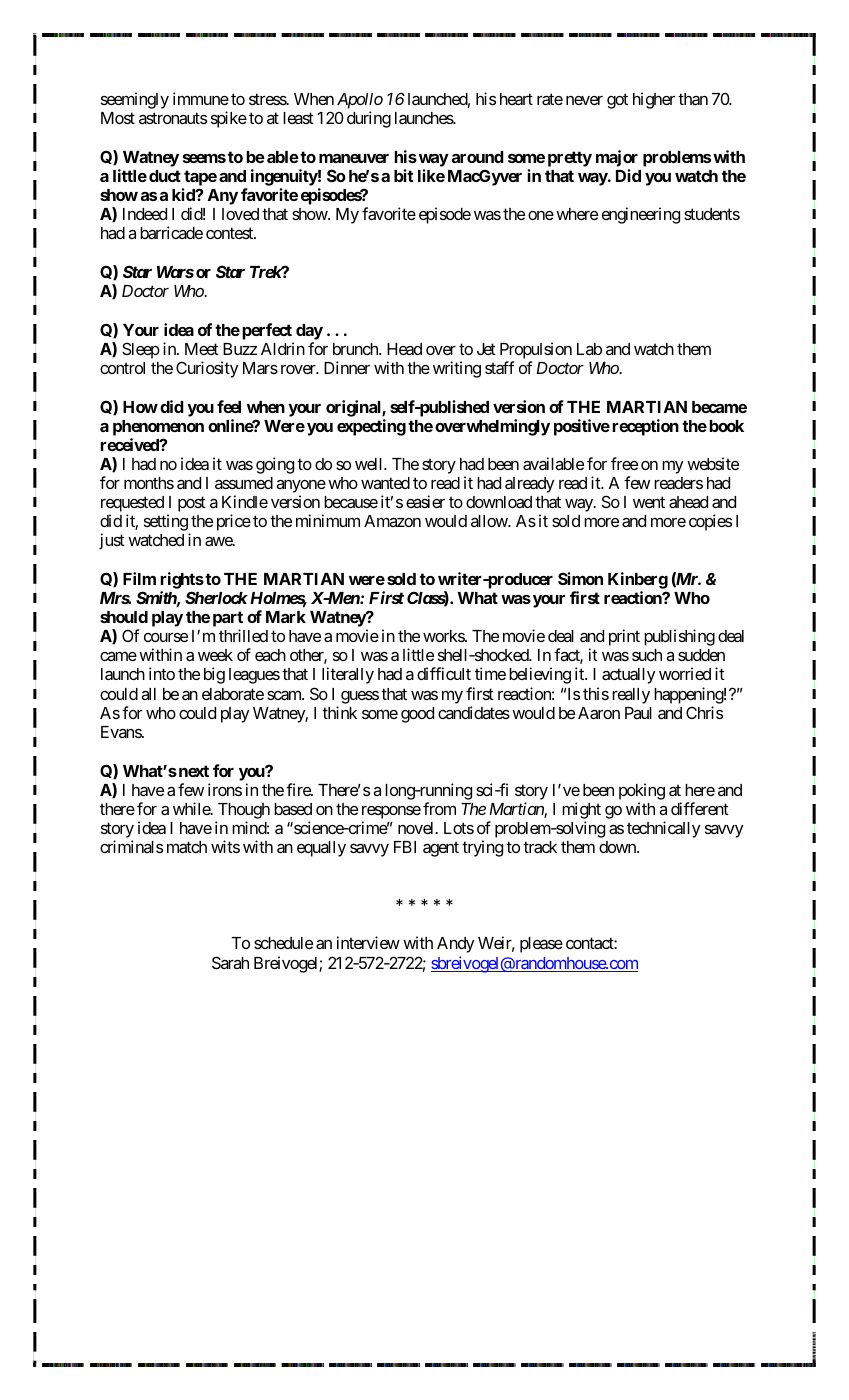  Describe the element at coordinates (192, 771) in the screenshot. I see `next` at that location.
